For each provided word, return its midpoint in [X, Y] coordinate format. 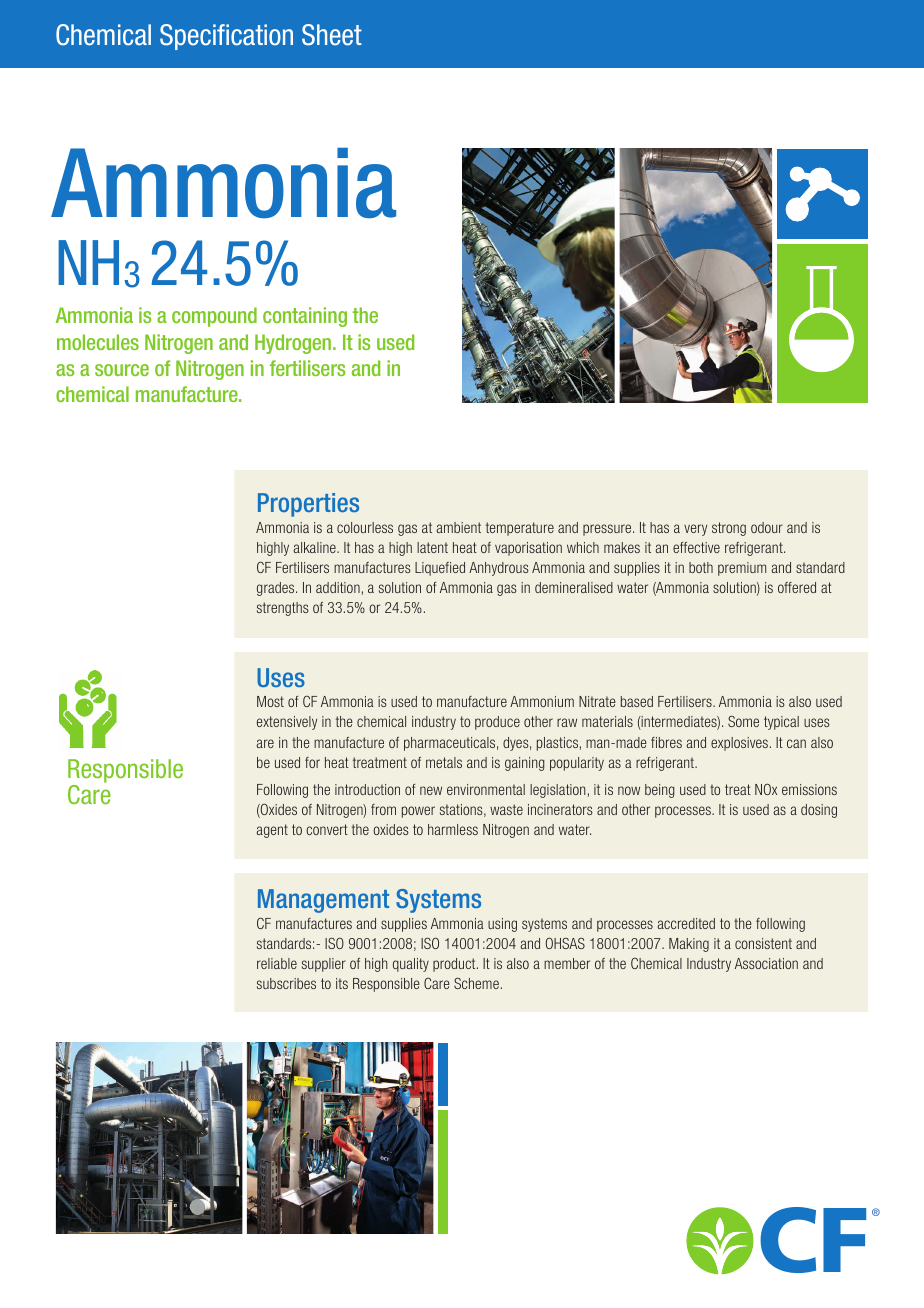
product [455, 965]
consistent [763, 943]
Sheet [332, 35]
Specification [226, 37]
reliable [277, 963]
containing [305, 317]
